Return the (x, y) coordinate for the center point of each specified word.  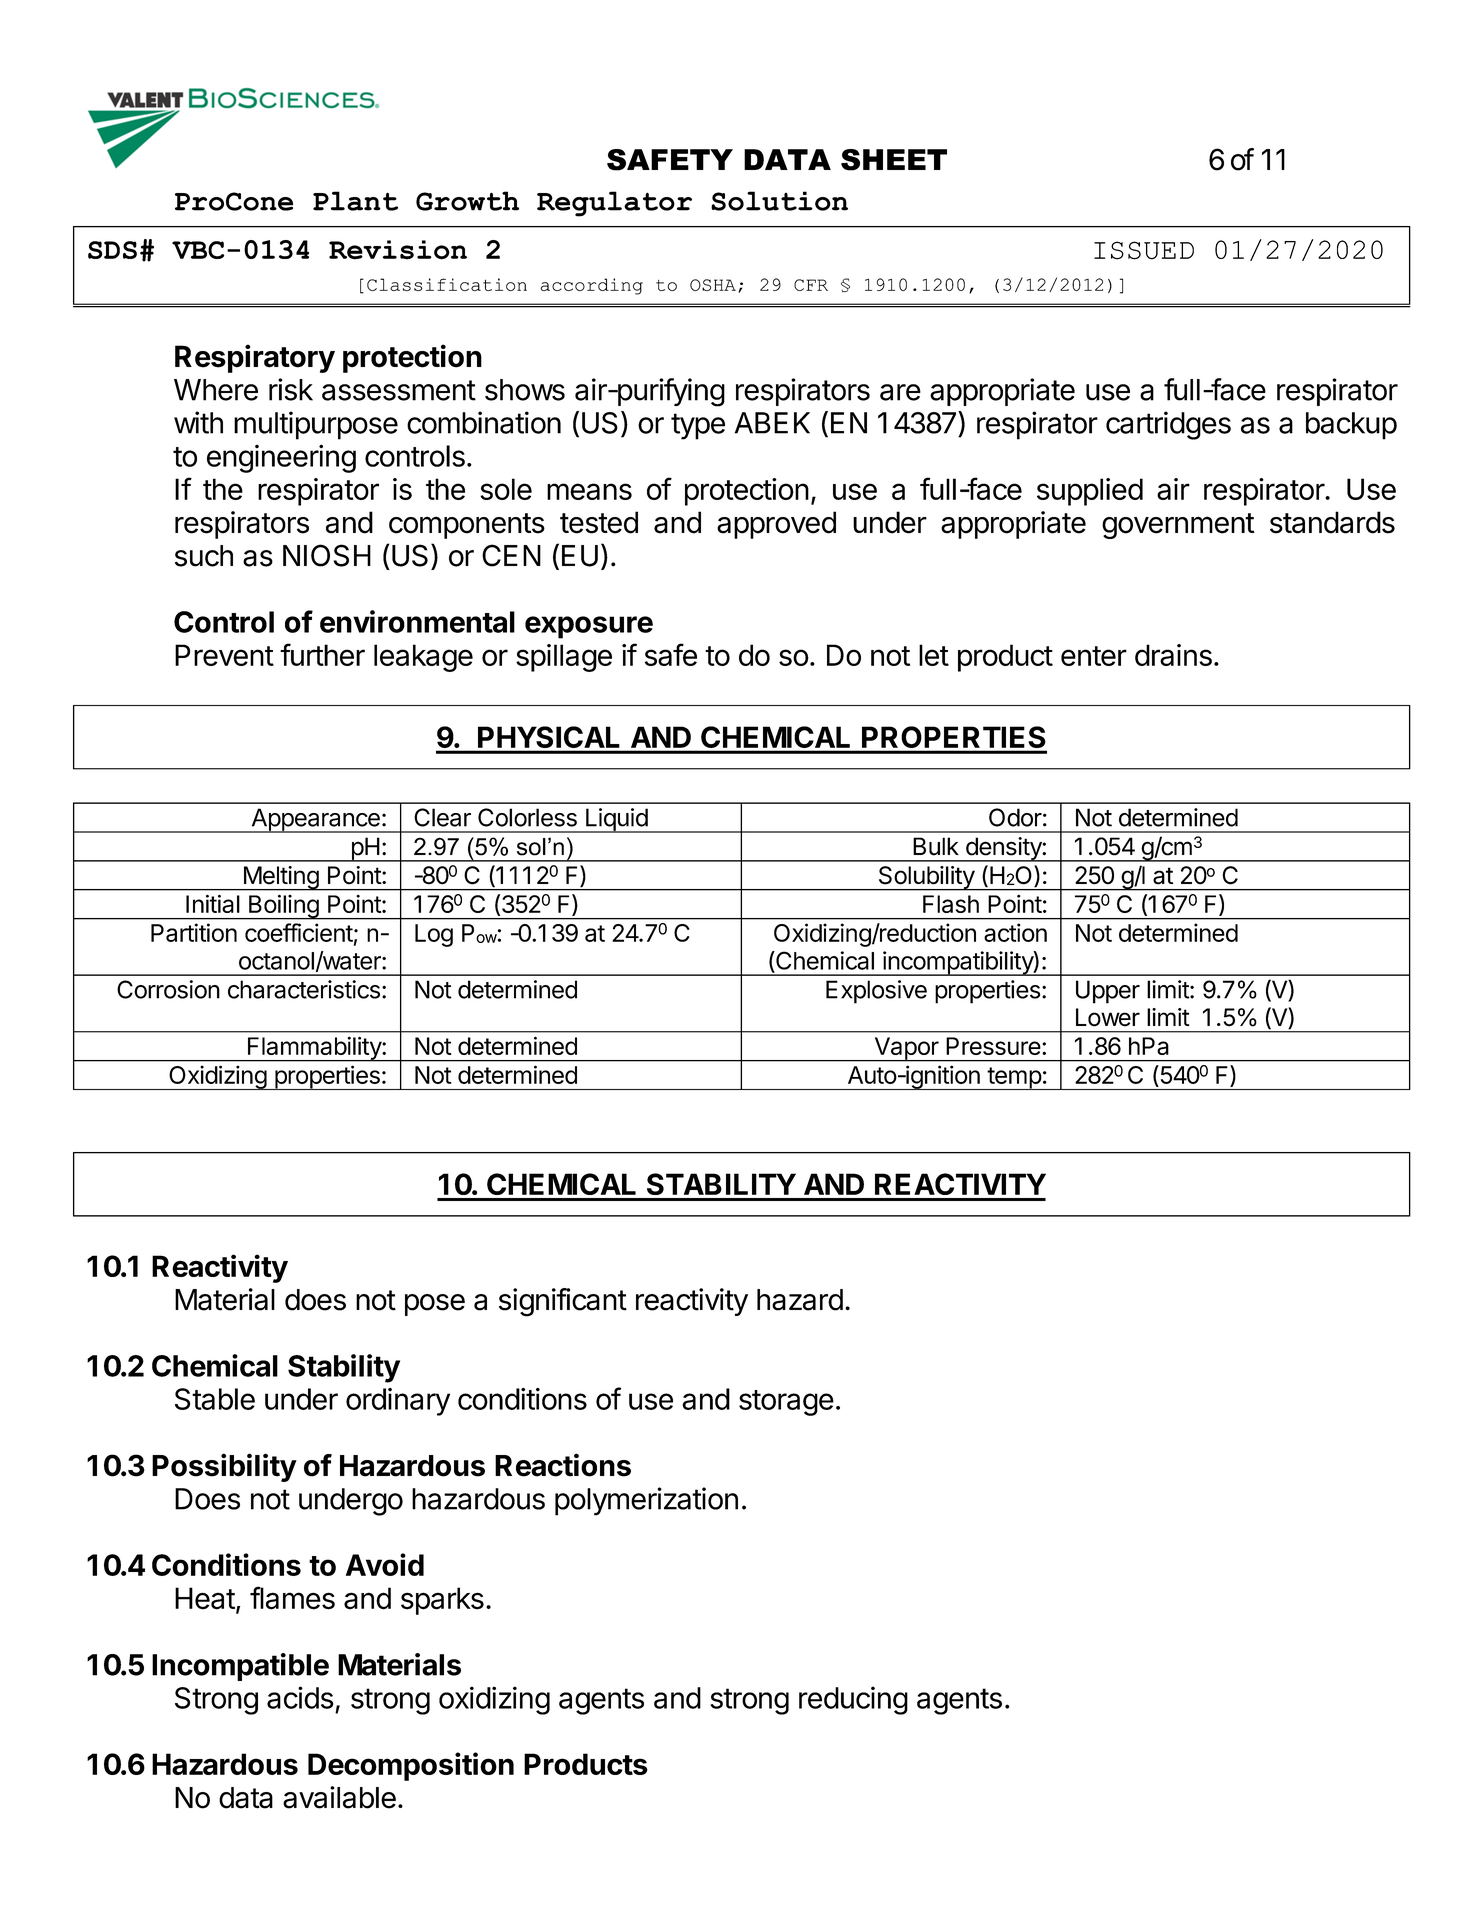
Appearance (315, 820)
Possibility (224, 1467)
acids (300, 1697)
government (1178, 526)
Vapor (906, 1049)
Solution (779, 201)
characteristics (304, 989)
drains (1173, 655)
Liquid (616, 820)
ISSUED (1144, 250)
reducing (853, 1700)
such (204, 556)
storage (786, 1403)
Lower (1108, 1017)
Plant (355, 201)
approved (776, 525)
